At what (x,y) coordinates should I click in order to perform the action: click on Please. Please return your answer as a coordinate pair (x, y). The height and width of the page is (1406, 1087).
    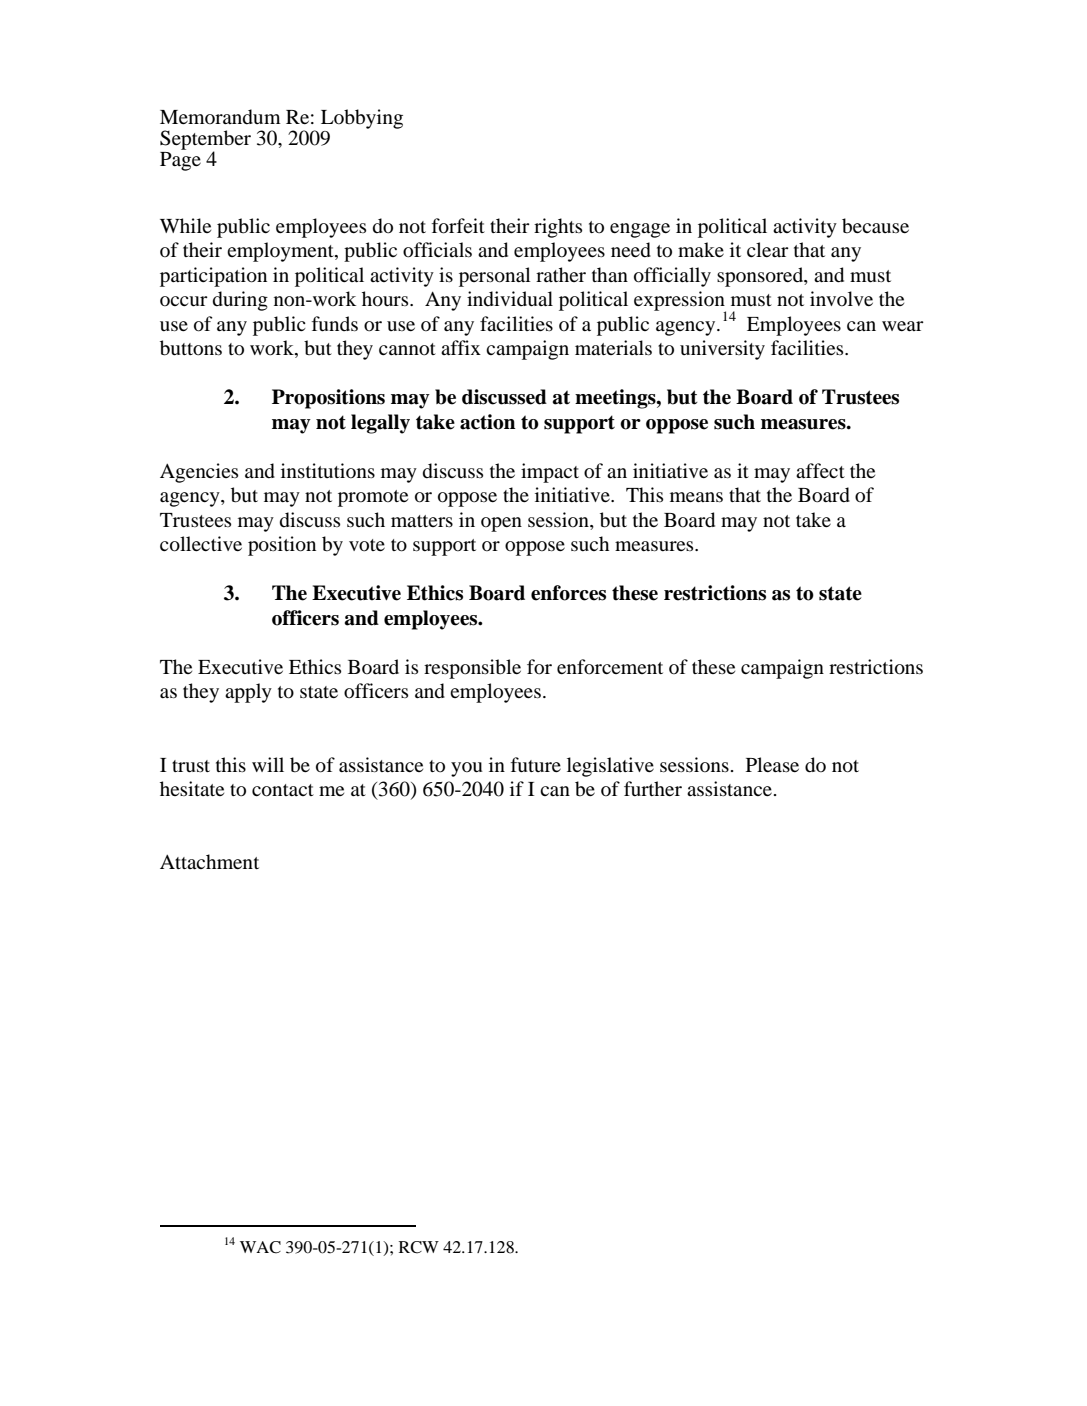
    Looking at the image, I should click on (772, 764).
